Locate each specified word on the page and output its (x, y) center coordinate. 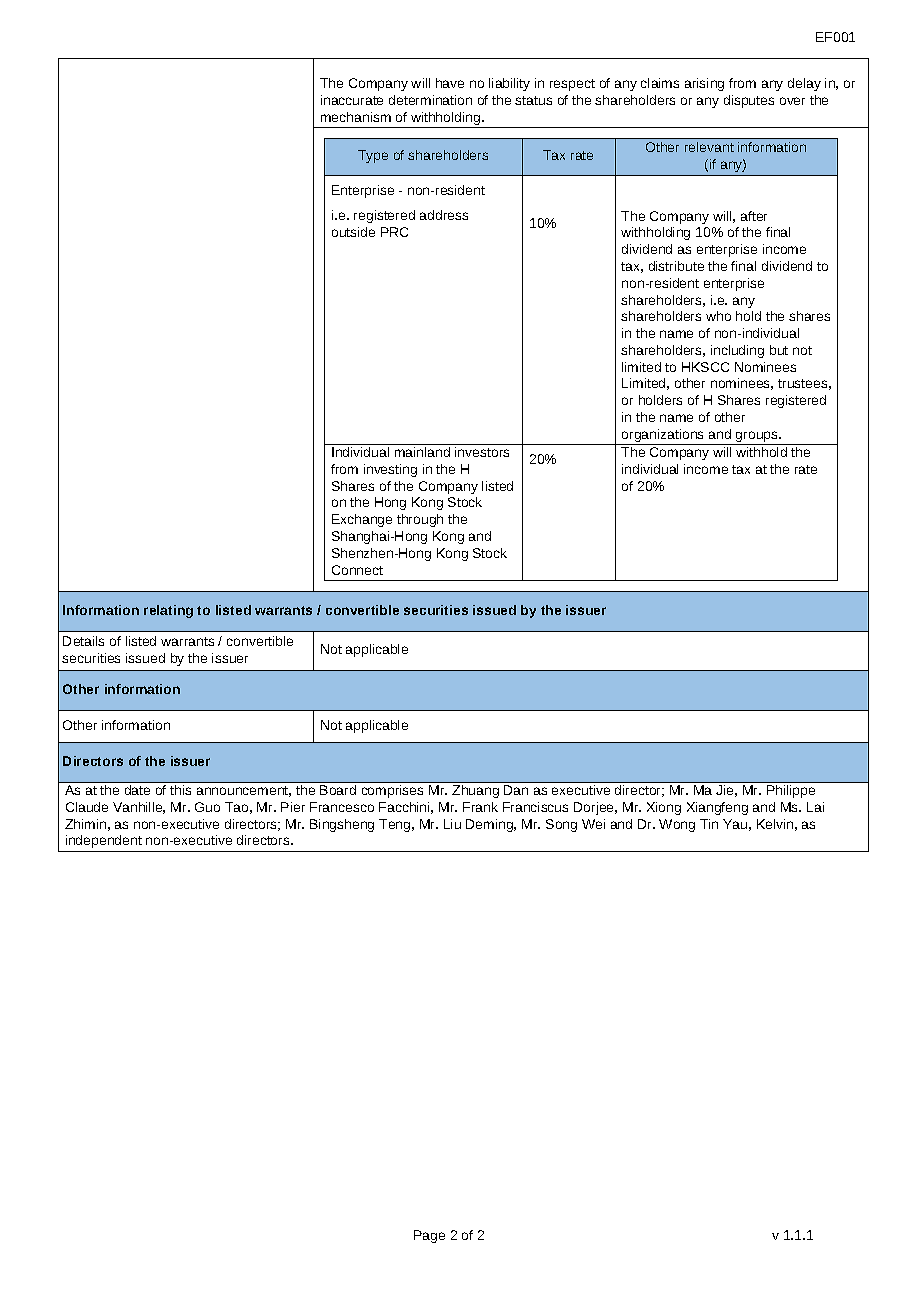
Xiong (664, 808)
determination (430, 100)
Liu (452, 824)
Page (429, 1236)
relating (168, 611)
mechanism (356, 117)
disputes (749, 101)
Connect (357, 570)
